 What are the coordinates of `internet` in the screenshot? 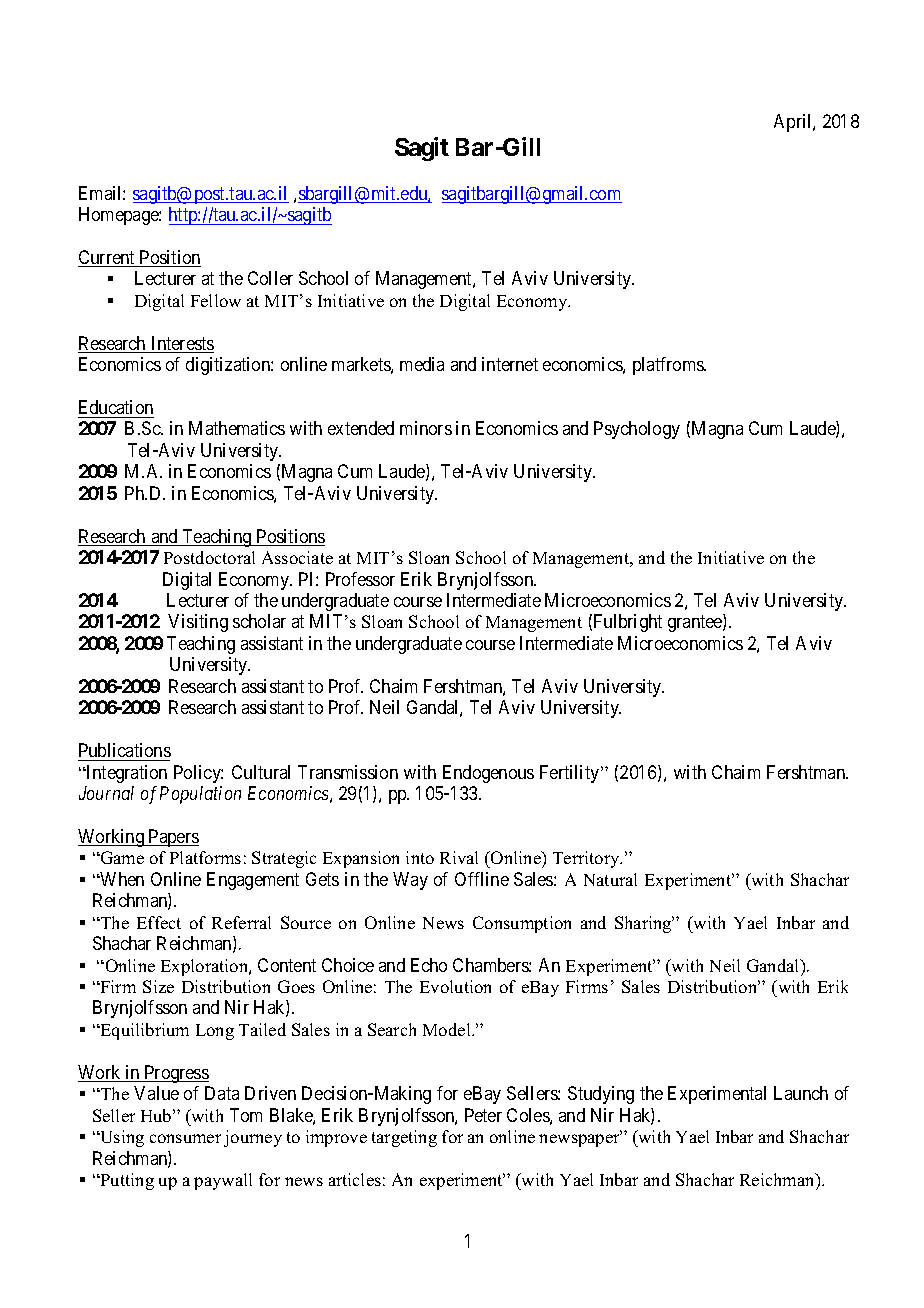 It's located at (510, 364).
